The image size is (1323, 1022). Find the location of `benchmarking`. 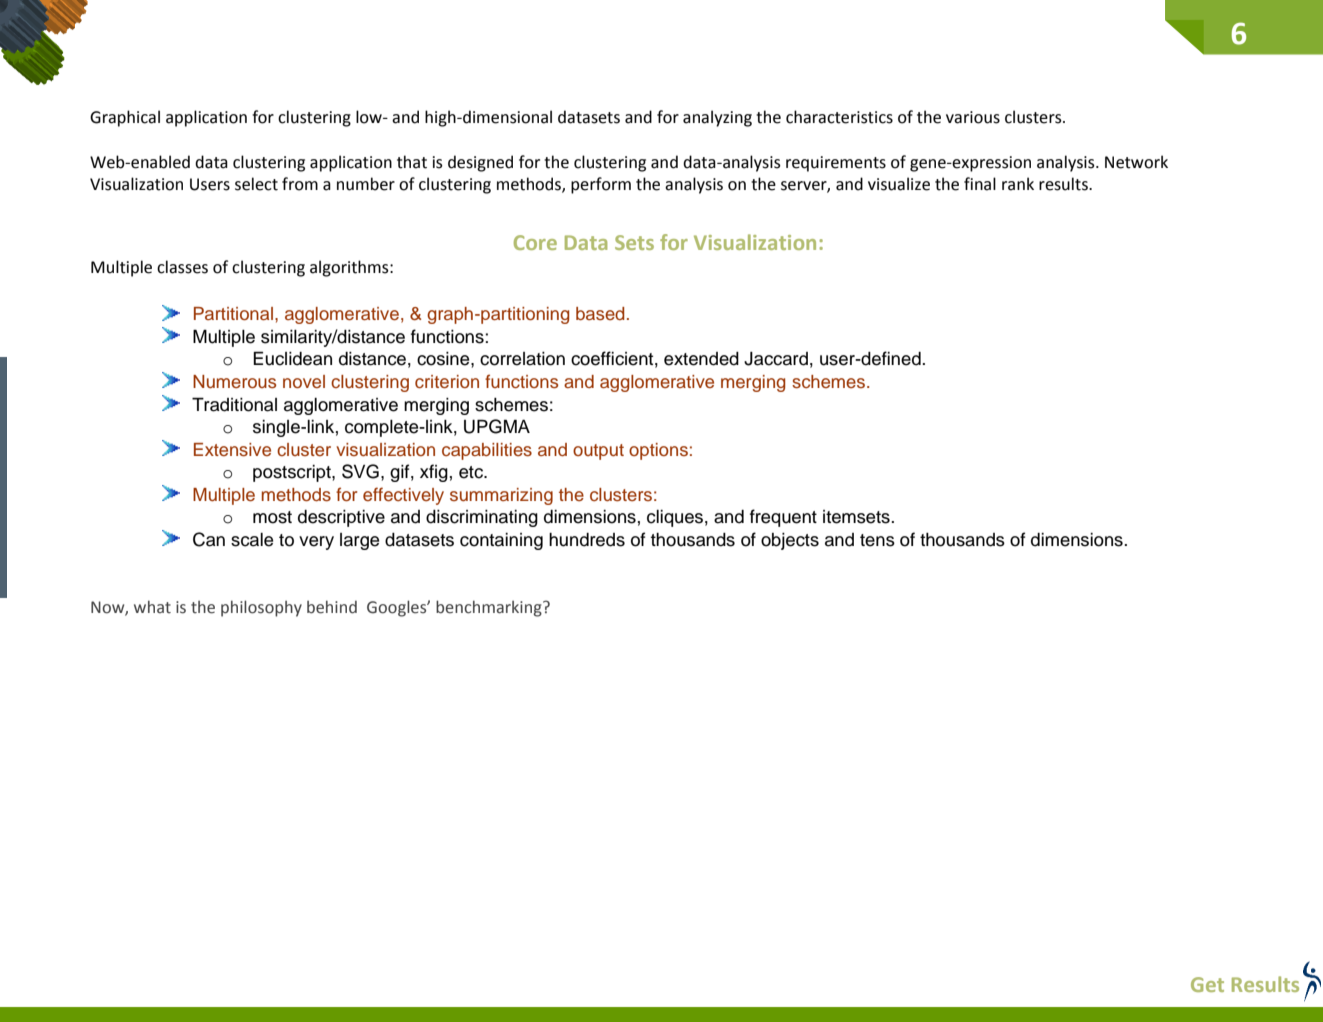

benchmarking is located at coordinates (490, 608).
